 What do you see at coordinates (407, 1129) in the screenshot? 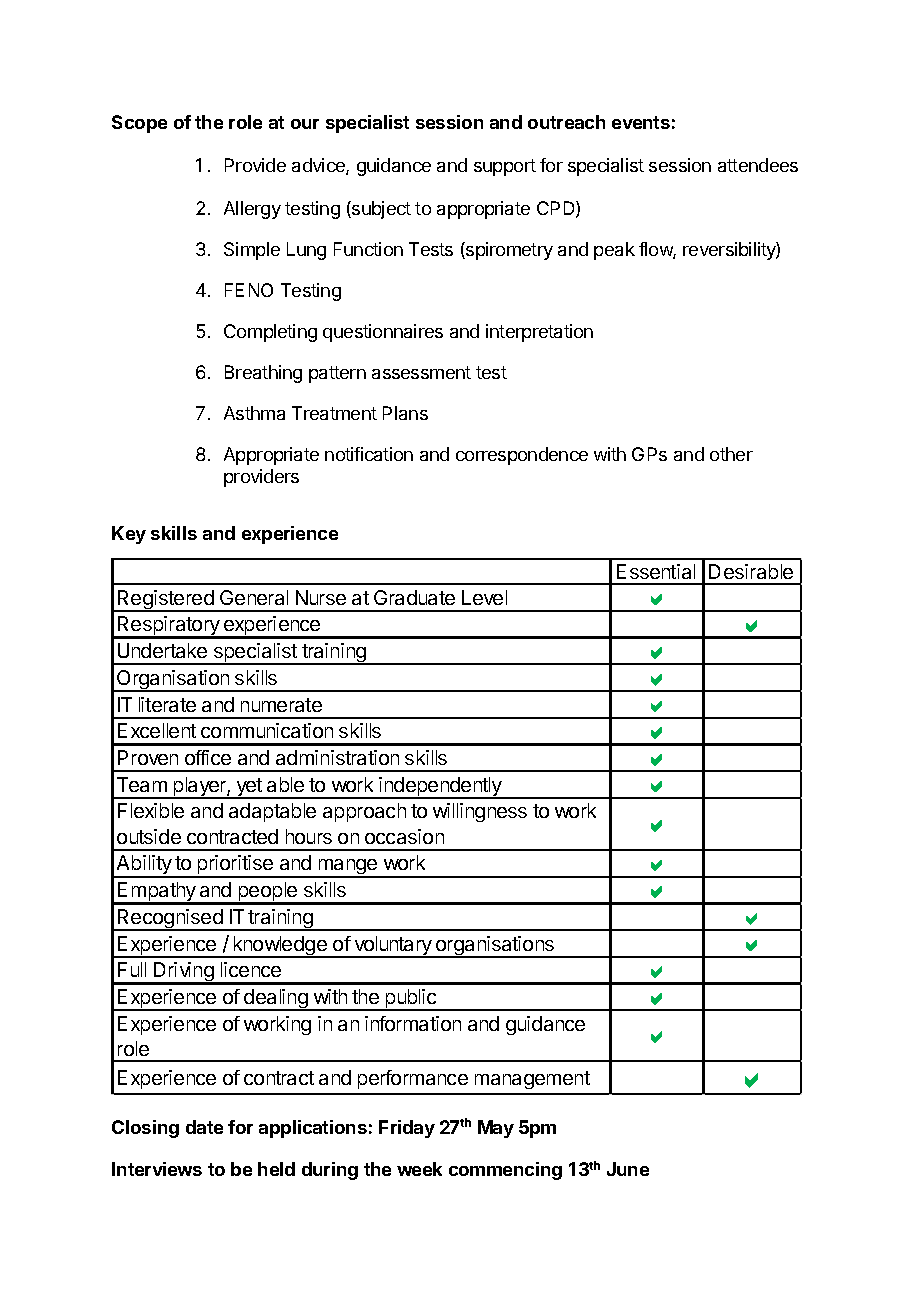
I see `Friday` at bounding box center [407, 1129].
